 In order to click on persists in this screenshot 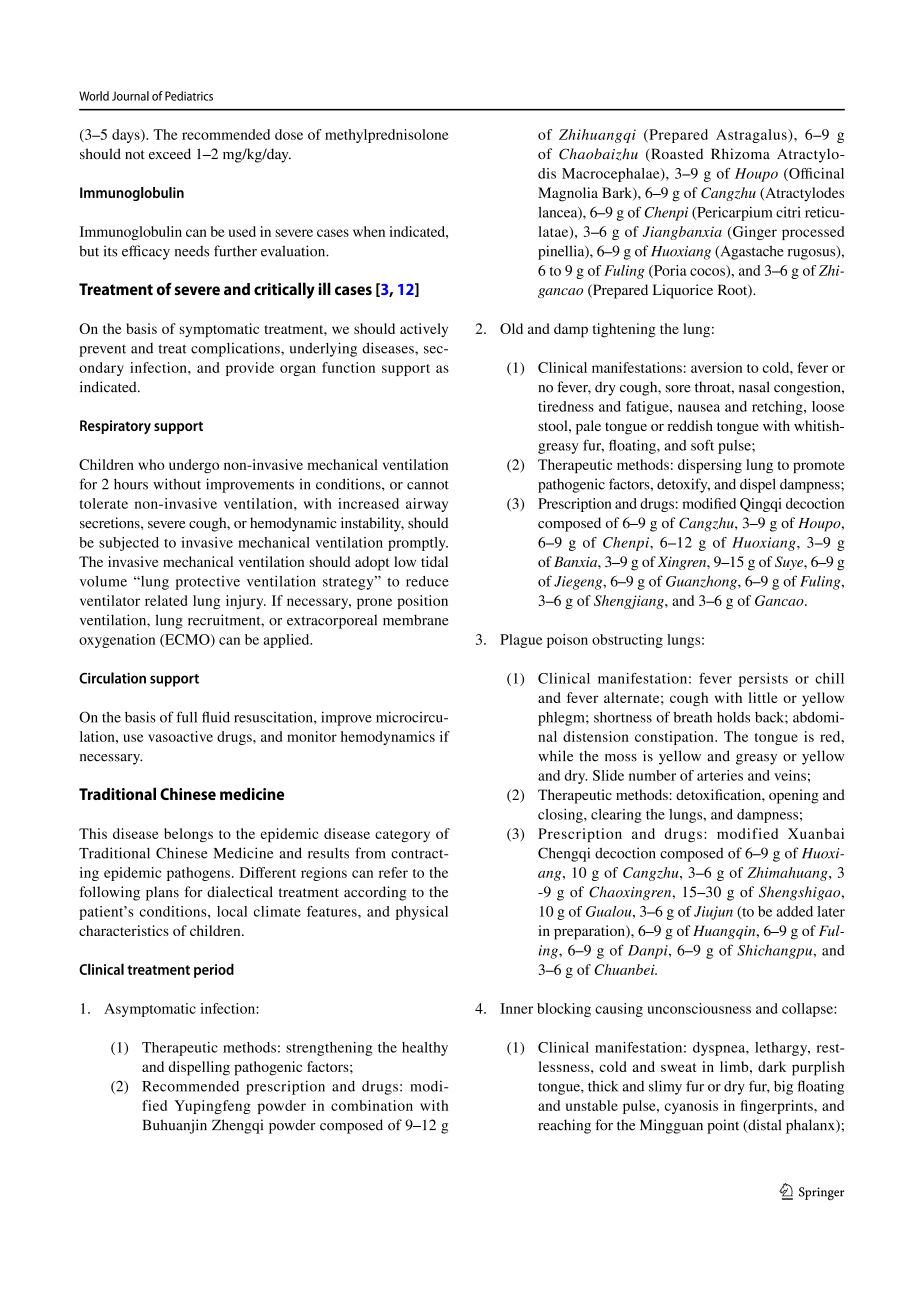, I will do `click(763, 680)`.
